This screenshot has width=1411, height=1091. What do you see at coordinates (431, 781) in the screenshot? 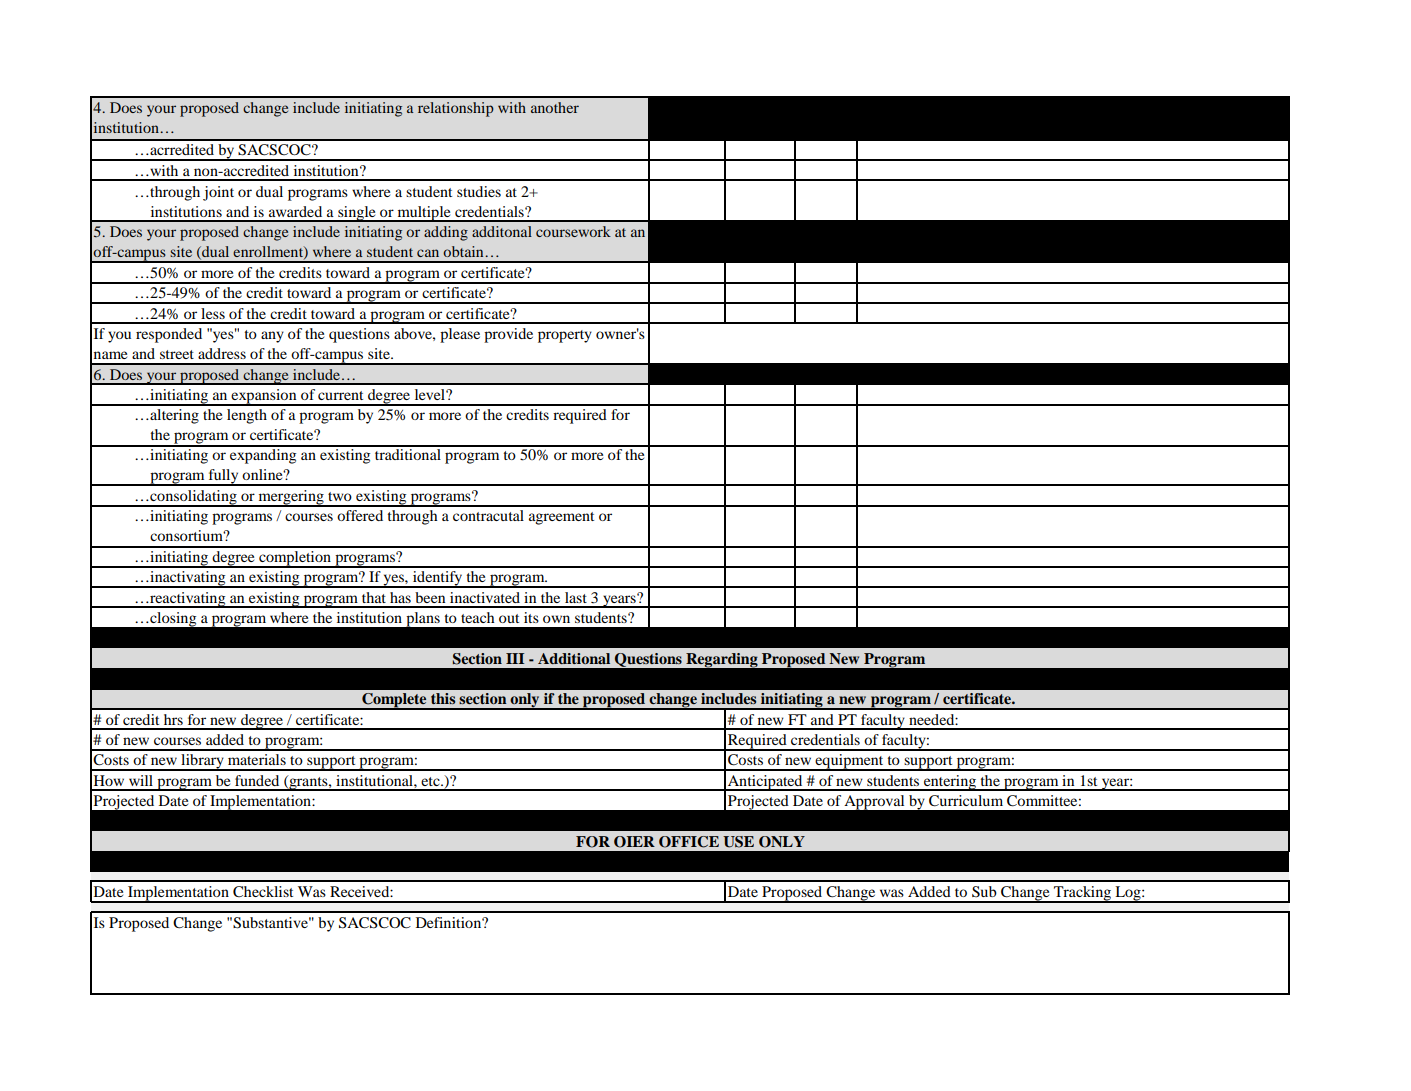
I see `etc` at bounding box center [431, 781].
